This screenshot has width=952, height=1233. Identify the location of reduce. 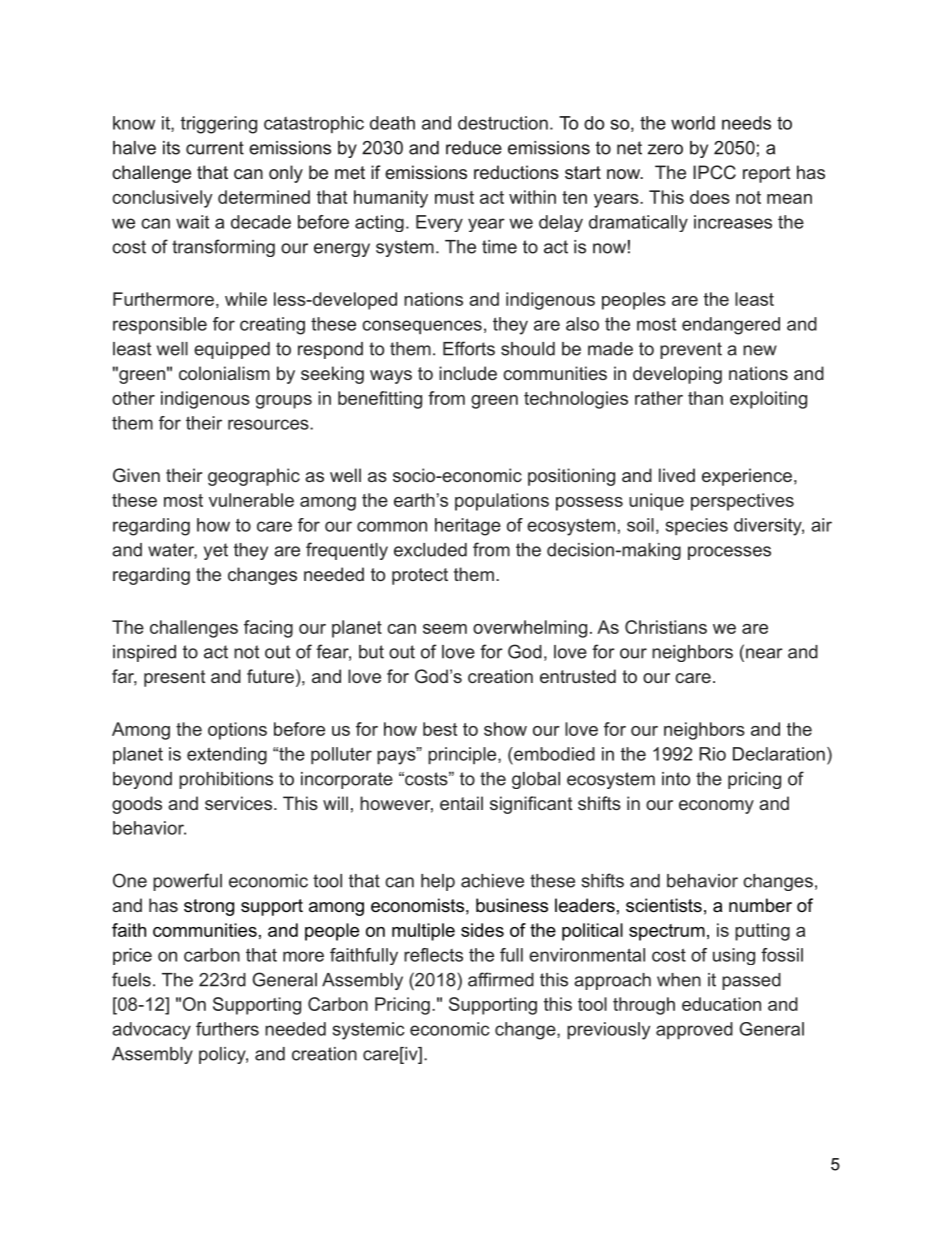
(474, 148).
